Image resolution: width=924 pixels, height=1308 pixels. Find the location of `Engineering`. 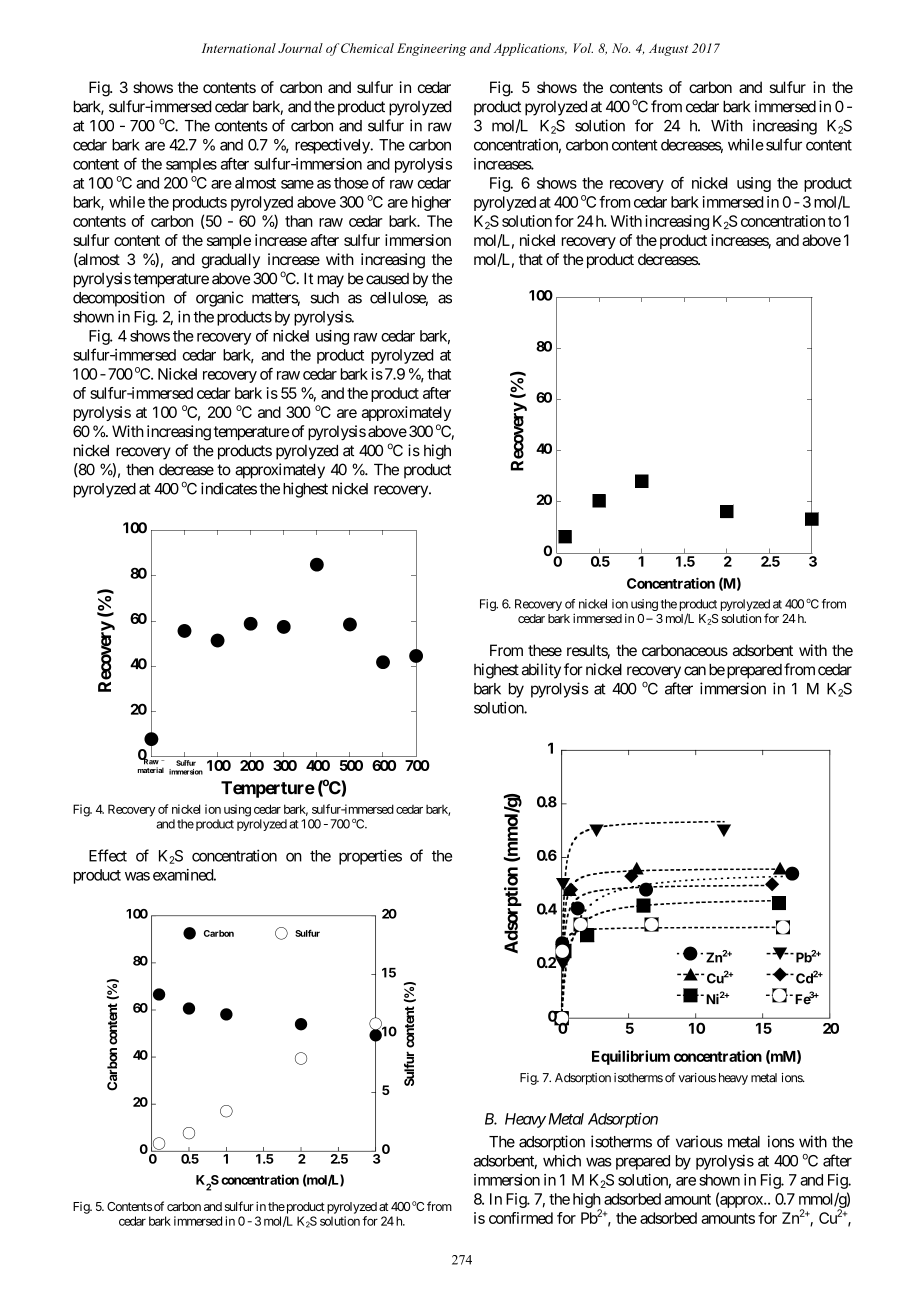

Engineering is located at coordinates (432, 49).
